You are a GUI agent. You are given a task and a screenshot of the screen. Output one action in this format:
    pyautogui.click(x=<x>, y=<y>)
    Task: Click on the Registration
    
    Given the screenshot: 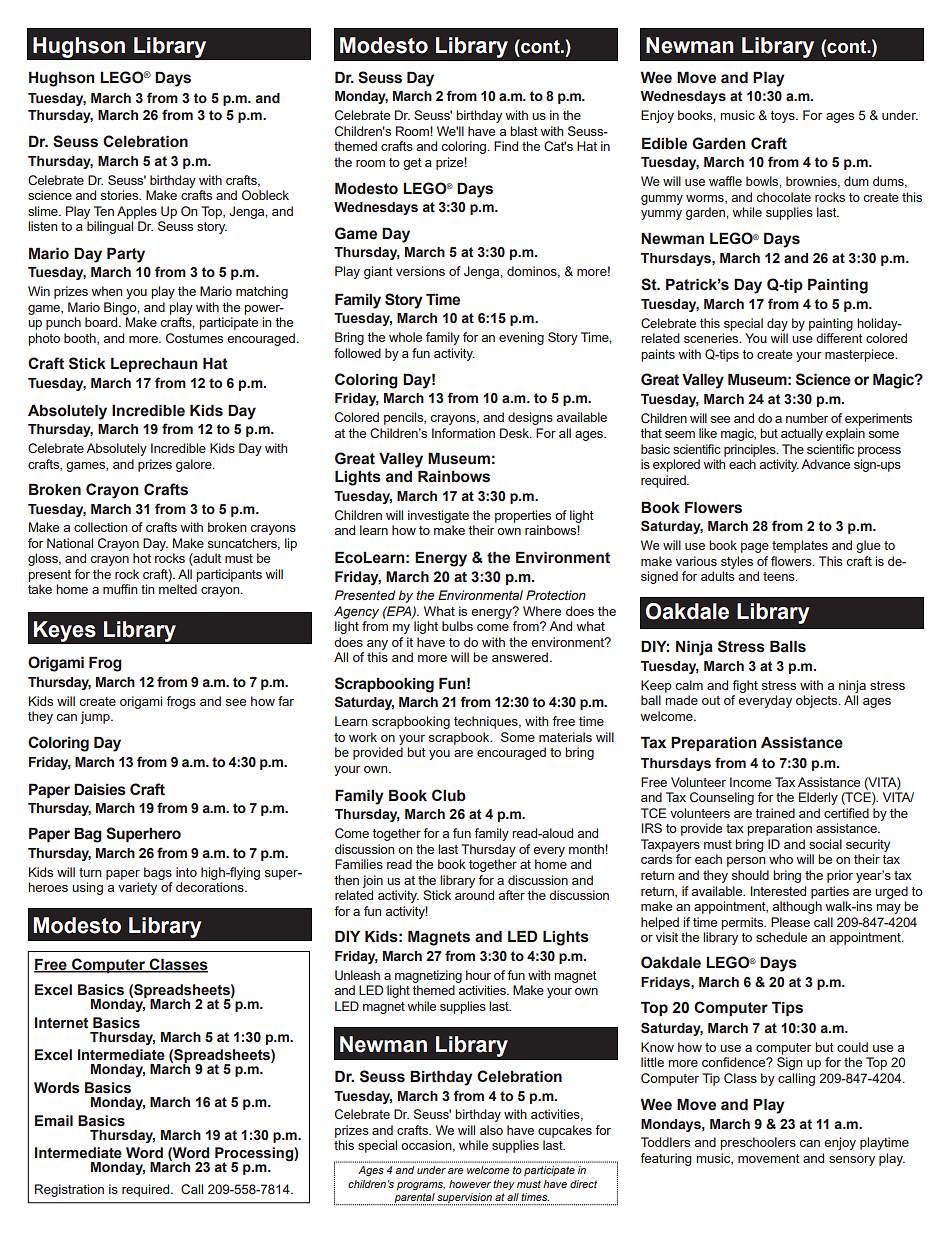 What is the action you would take?
    pyautogui.click(x=69, y=1190)
